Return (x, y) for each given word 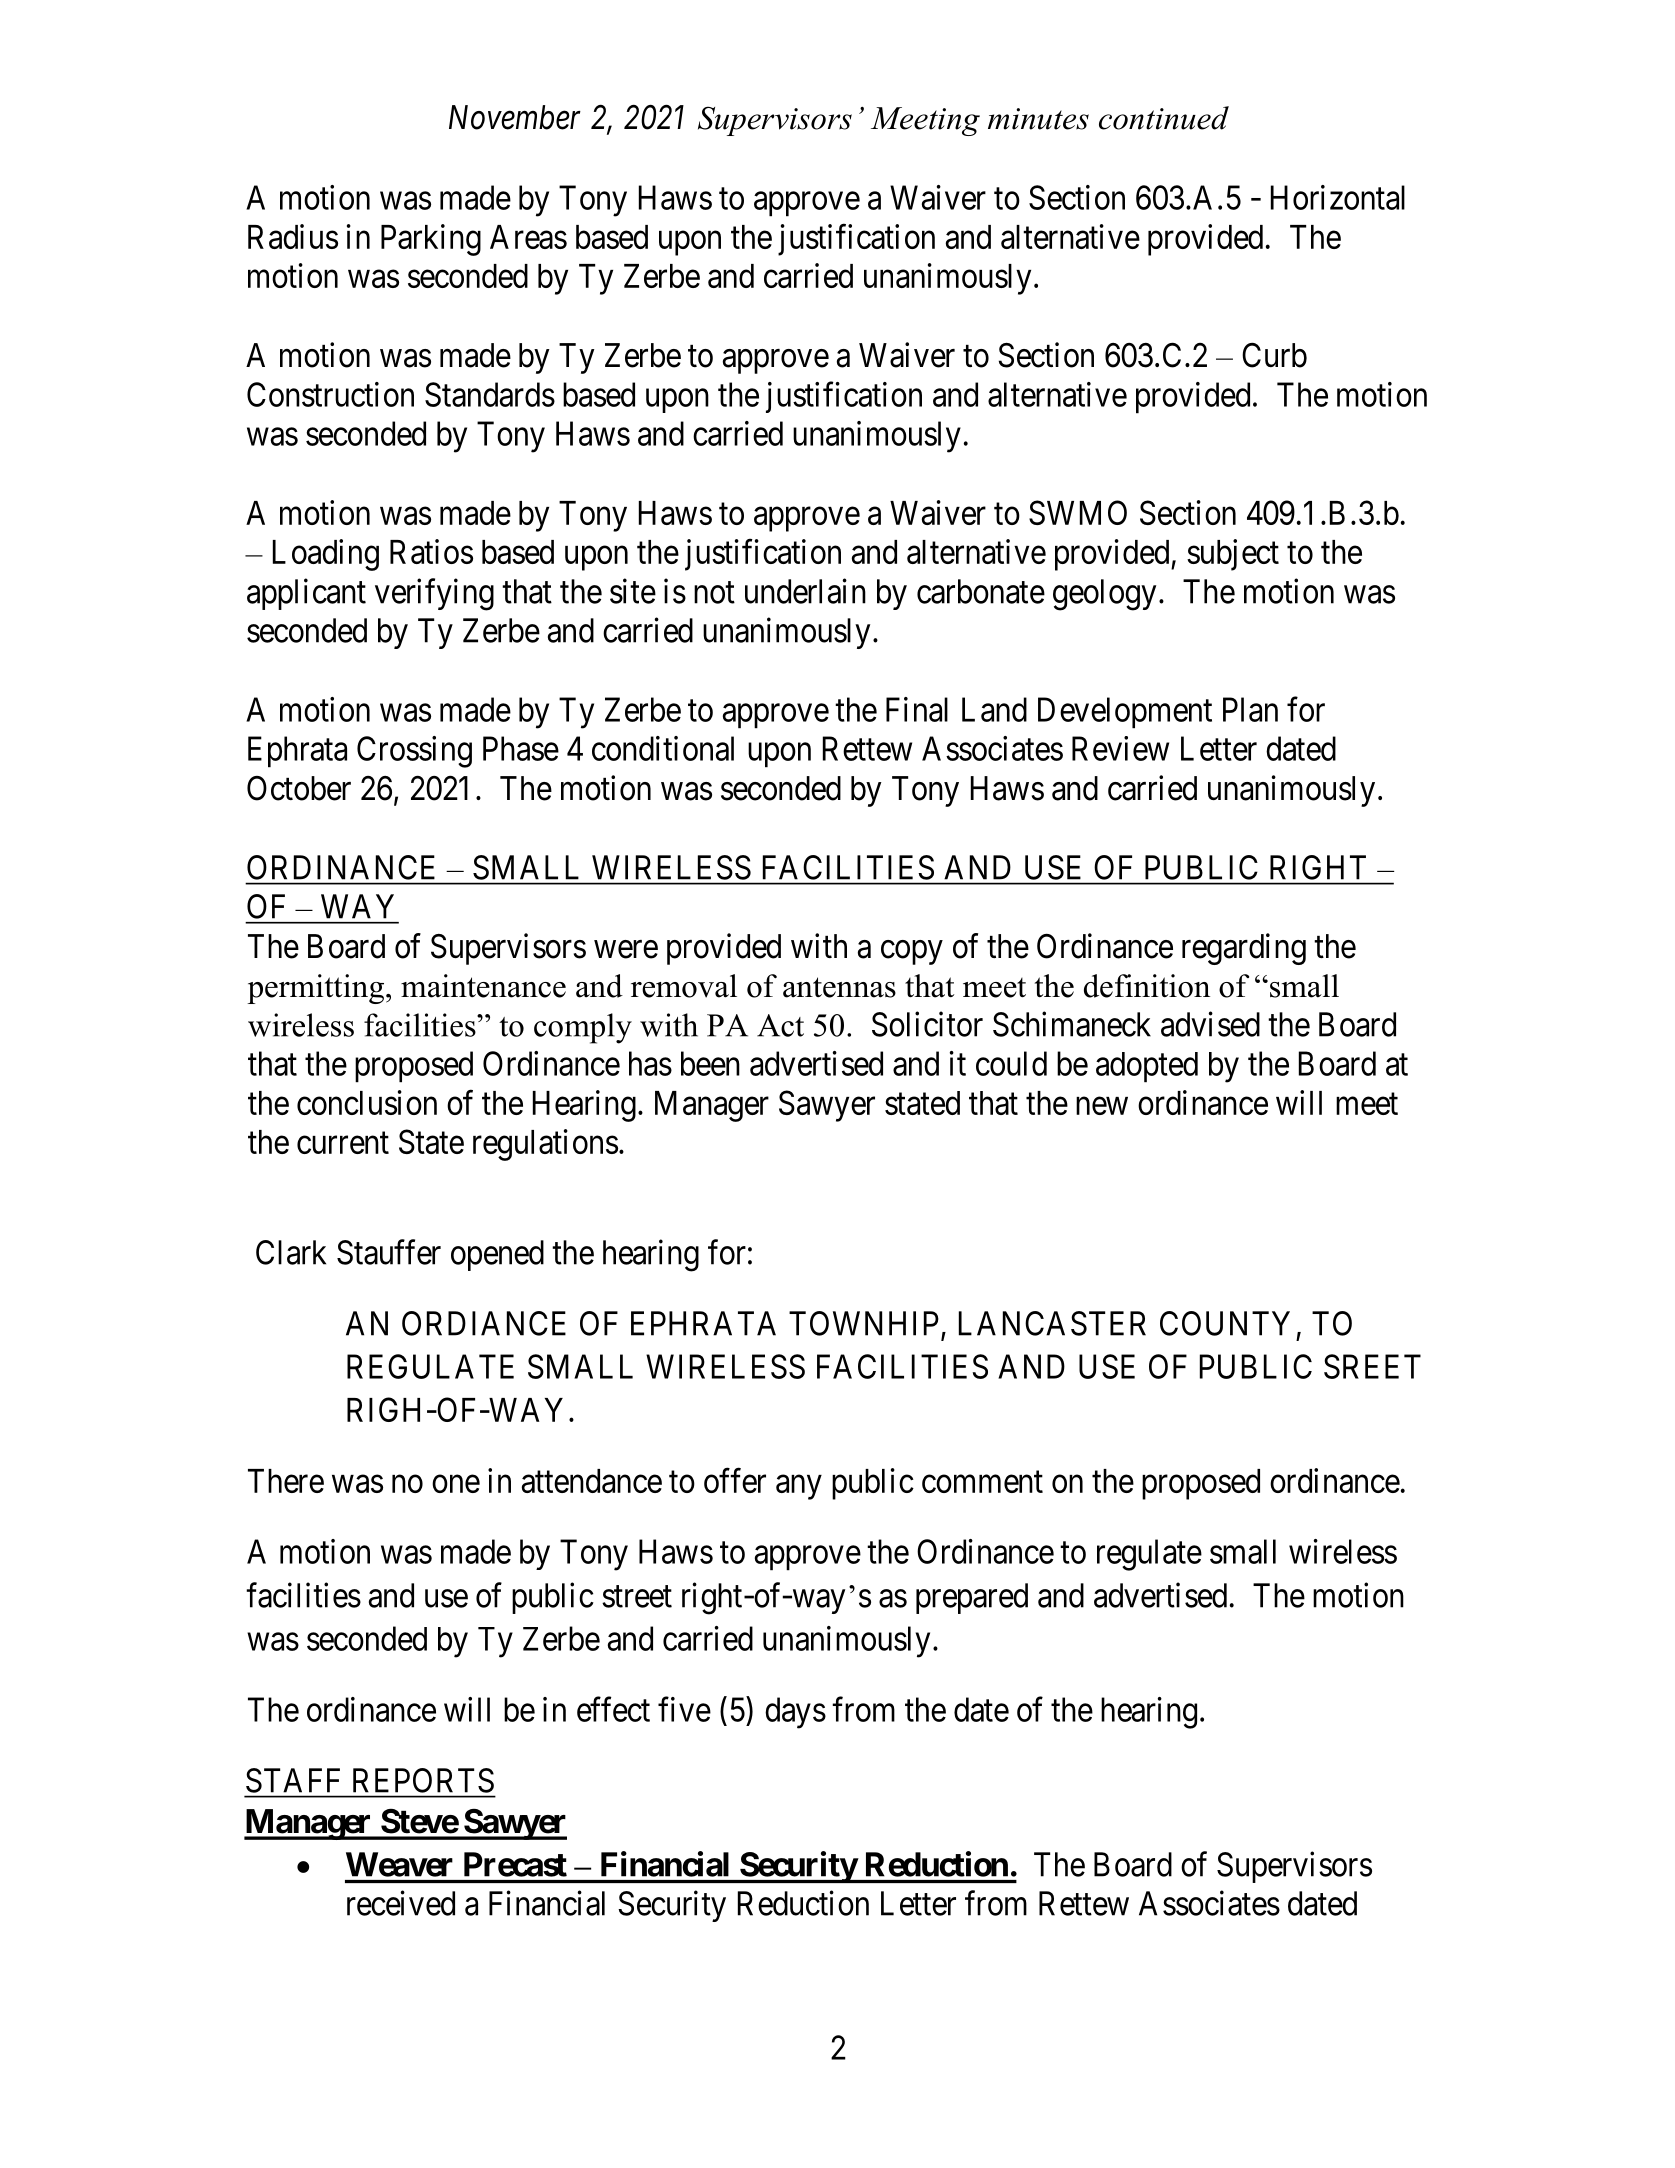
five (684, 1709)
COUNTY (1225, 1323)
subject (1233, 555)
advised (1210, 1024)
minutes (1038, 119)
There (286, 1481)
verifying (434, 594)
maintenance (483, 986)
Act (780, 1025)
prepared (972, 1598)
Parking (431, 240)
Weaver (399, 1864)
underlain (805, 591)
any (799, 1487)
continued (1164, 118)
